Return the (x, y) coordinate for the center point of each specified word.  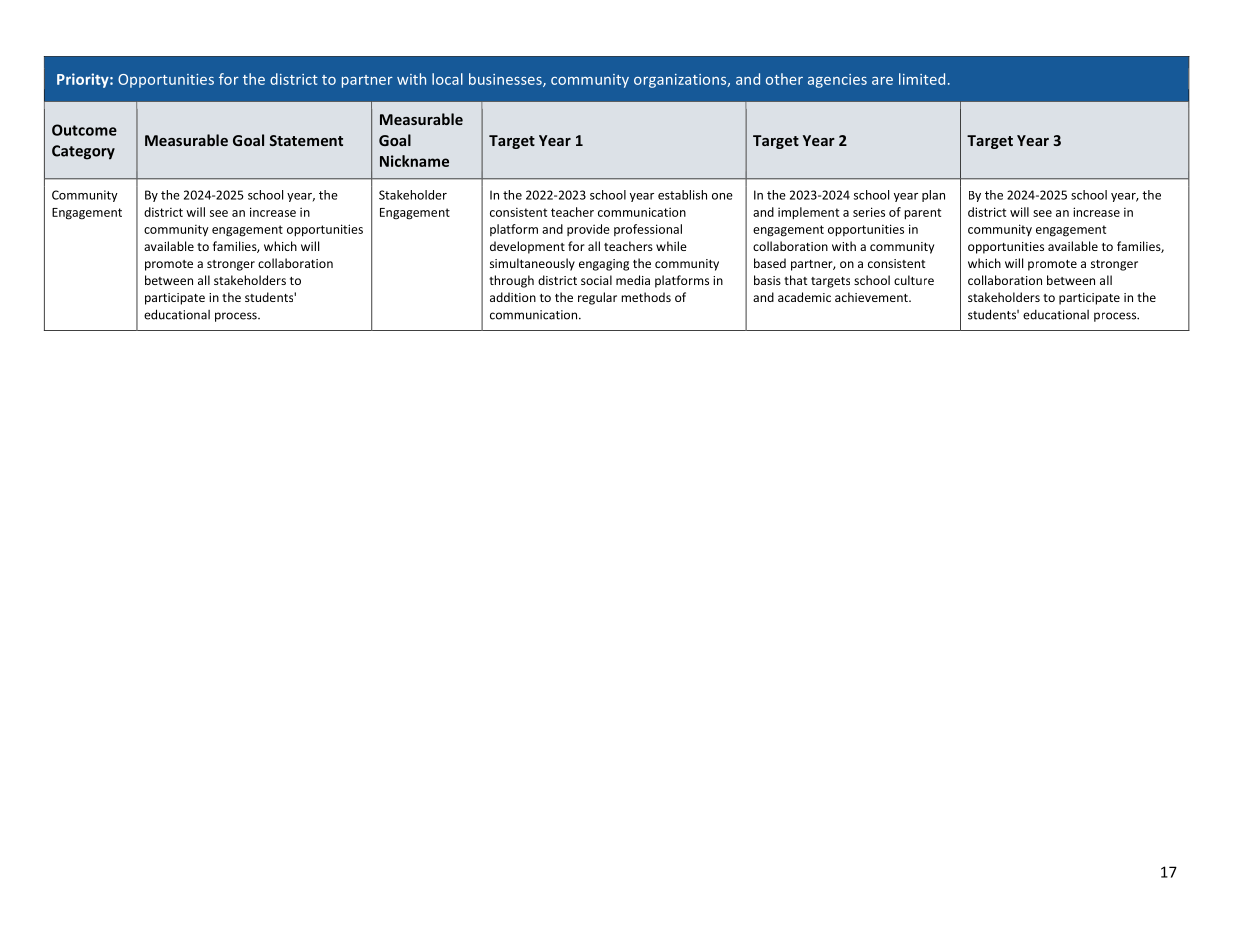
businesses (506, 80)
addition (513, 297)
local (447, 79)
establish (682, 195)
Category (83, 152)
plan (933, 196)
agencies (837, 81)
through (511, 281)
